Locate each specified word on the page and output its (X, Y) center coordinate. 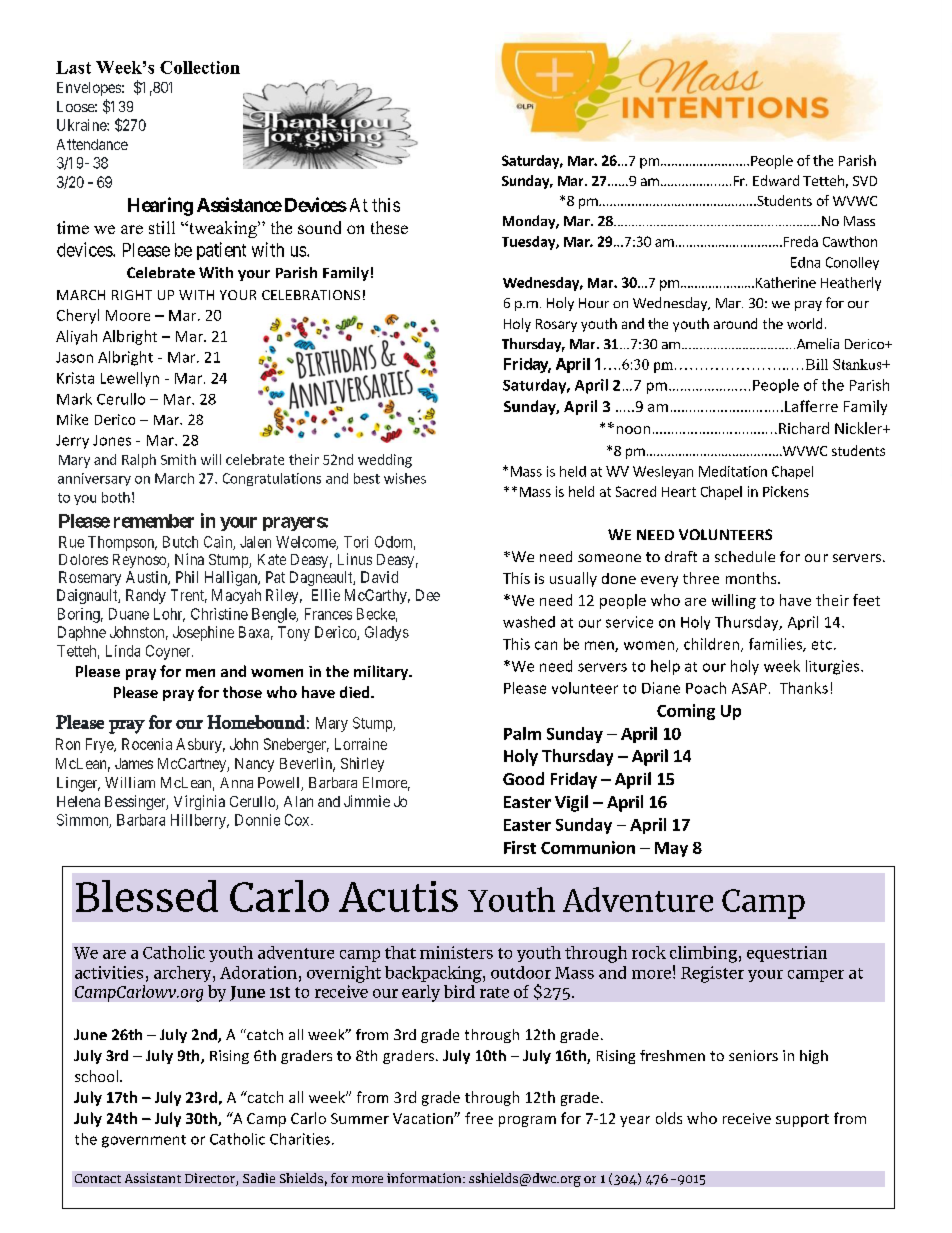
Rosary (556, 325)
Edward (776, 180)
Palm (522, 733)
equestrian (787, 954)
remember (154, 521)
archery (184, 974)
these (389, 227)
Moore (128, 315)
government (144, 1141)
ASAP (749, 688)
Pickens (786, 491)
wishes (405, 478)
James (134, 763)
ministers (456, 952)
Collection (200, 67)
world (804, 323)
